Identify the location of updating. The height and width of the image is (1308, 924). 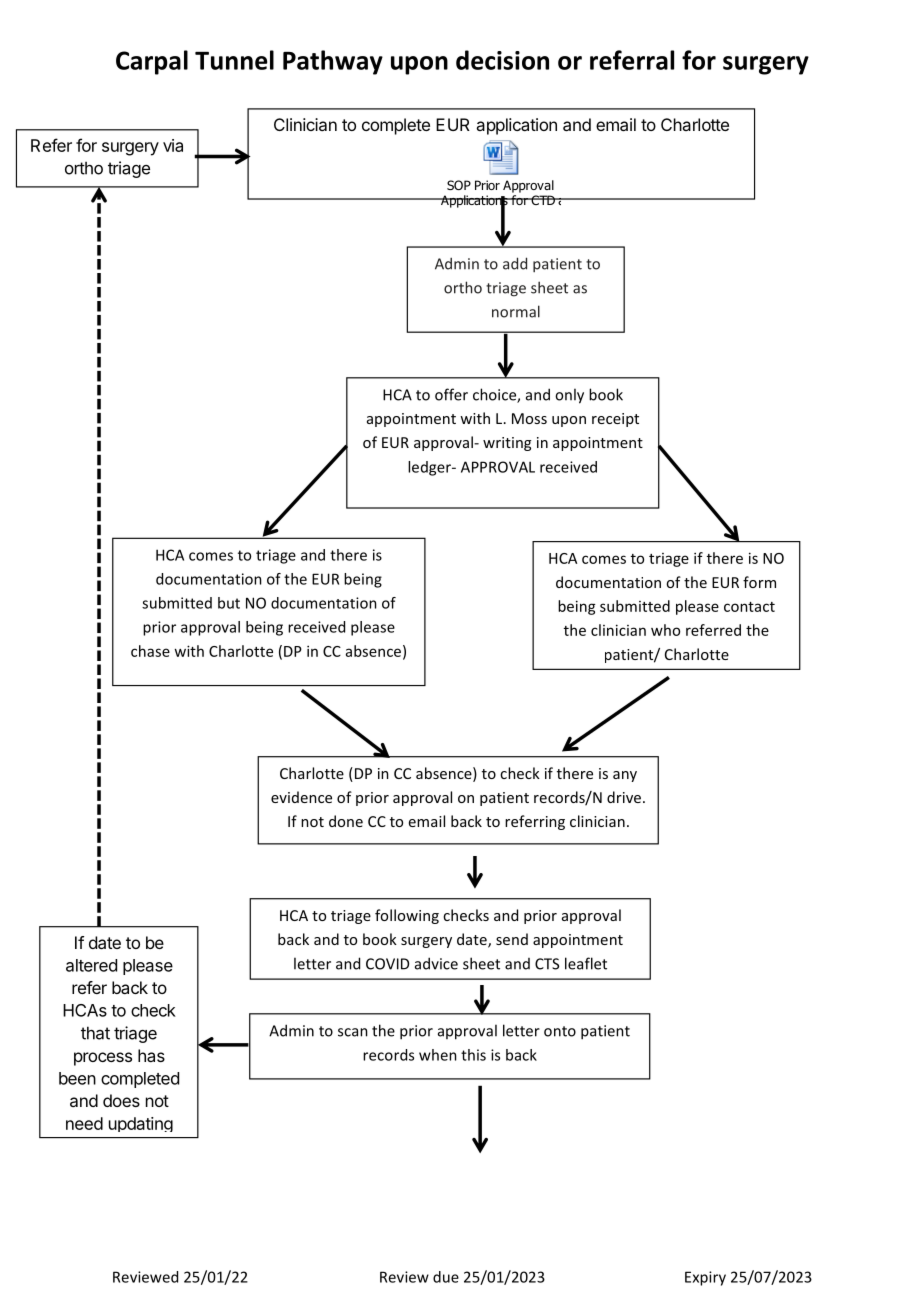
(141, 1124).
